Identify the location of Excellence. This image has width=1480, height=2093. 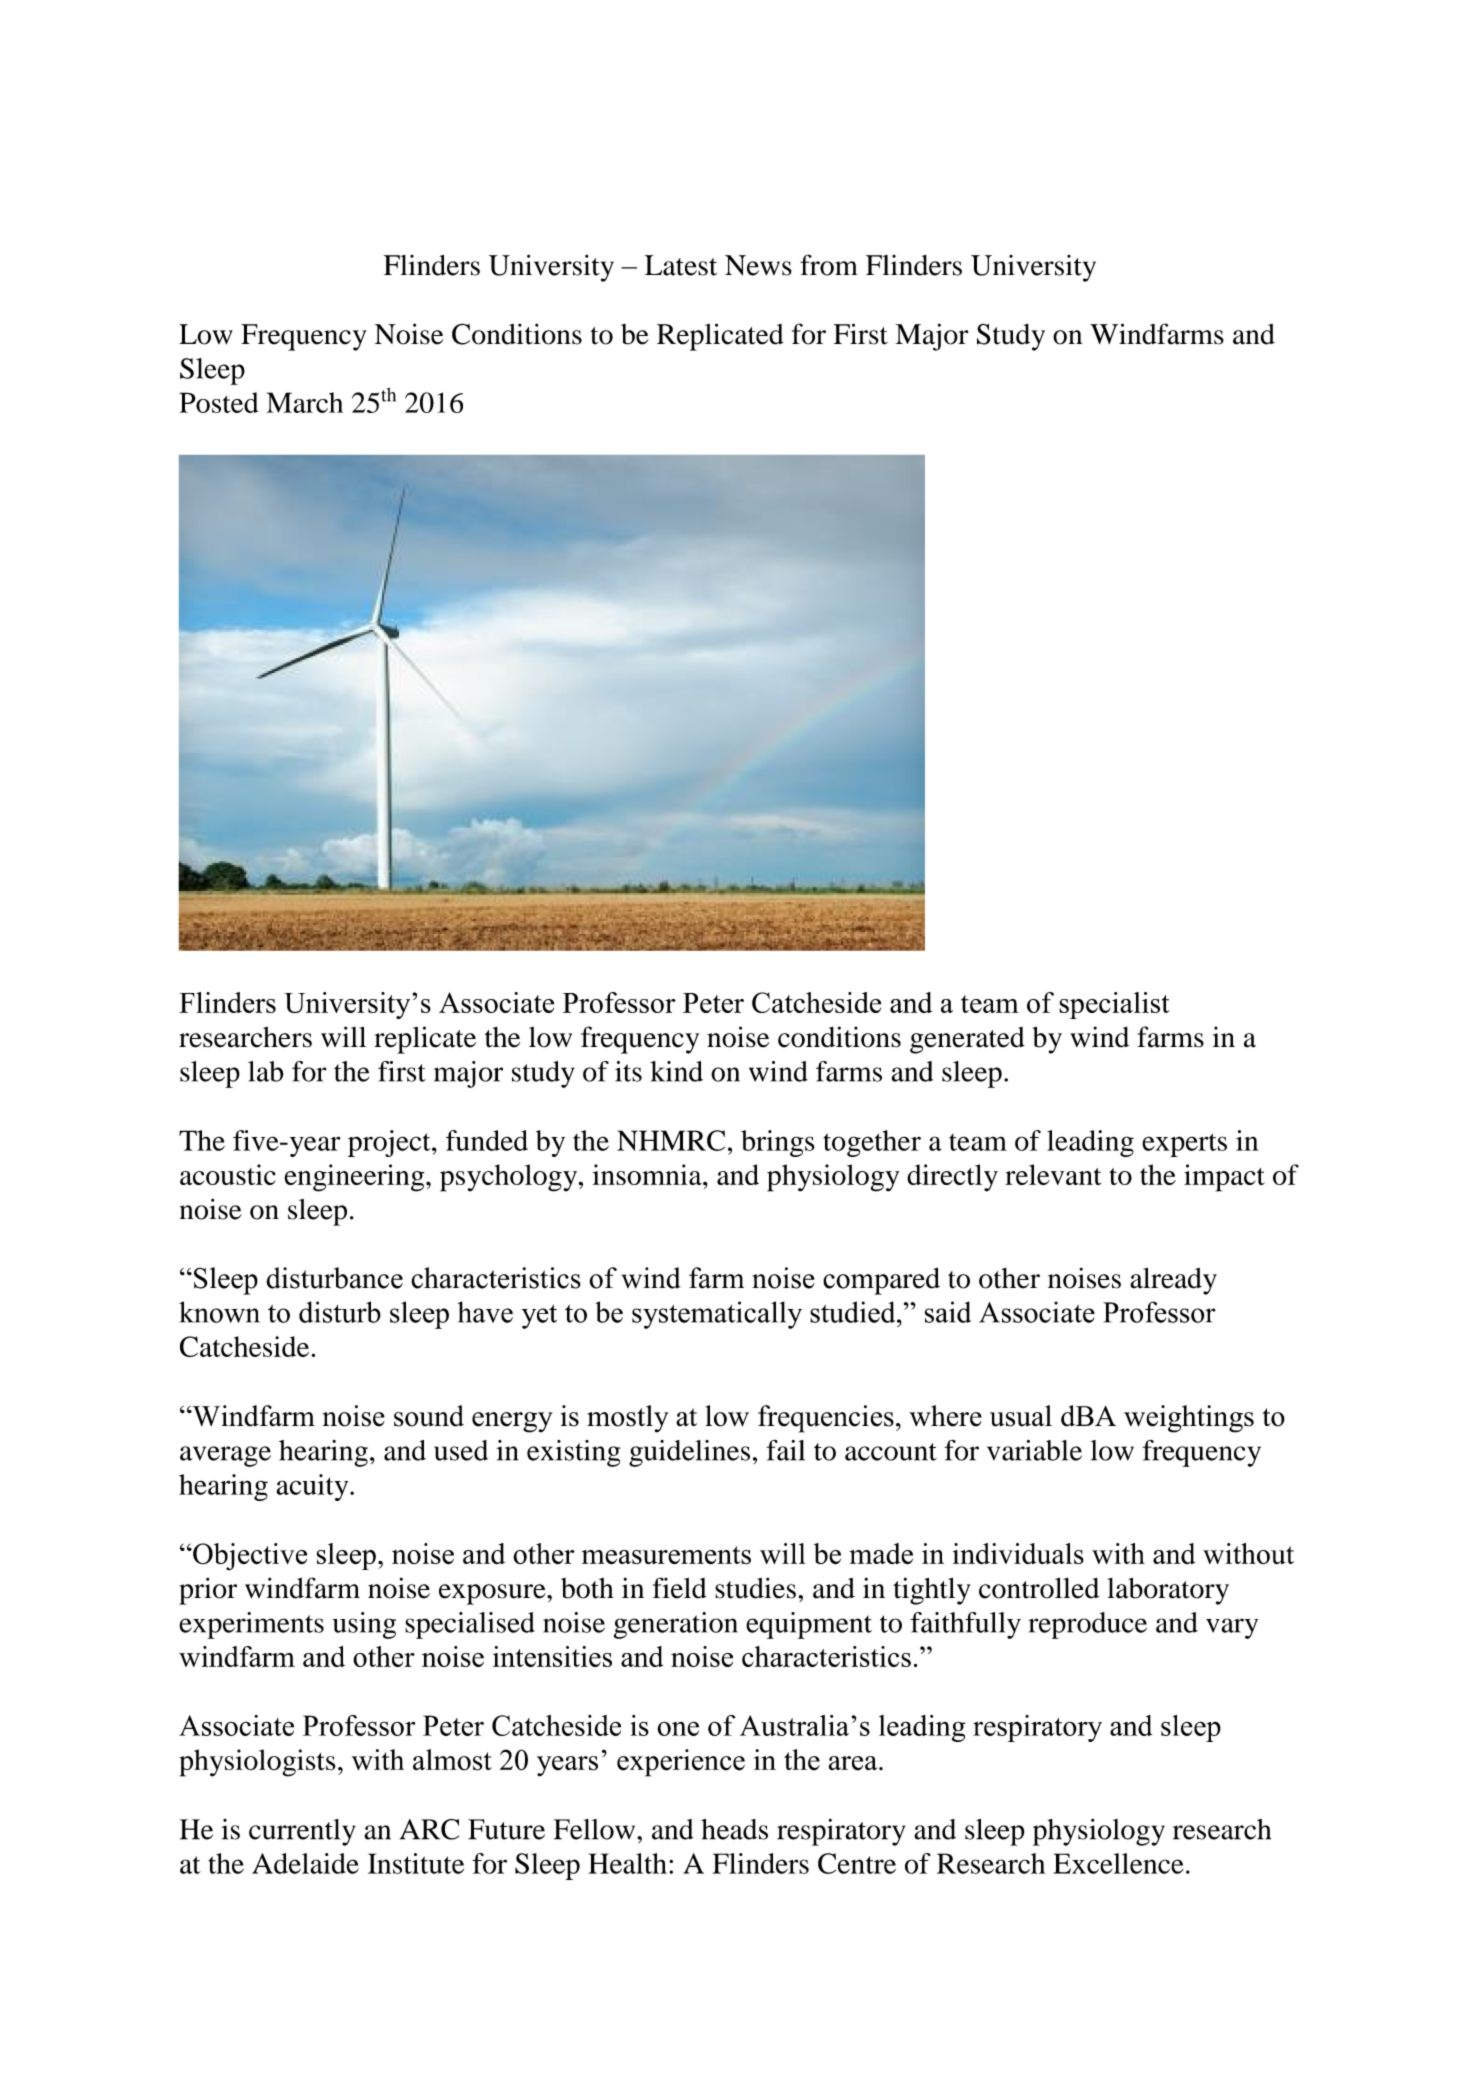
(1118, 1863).
